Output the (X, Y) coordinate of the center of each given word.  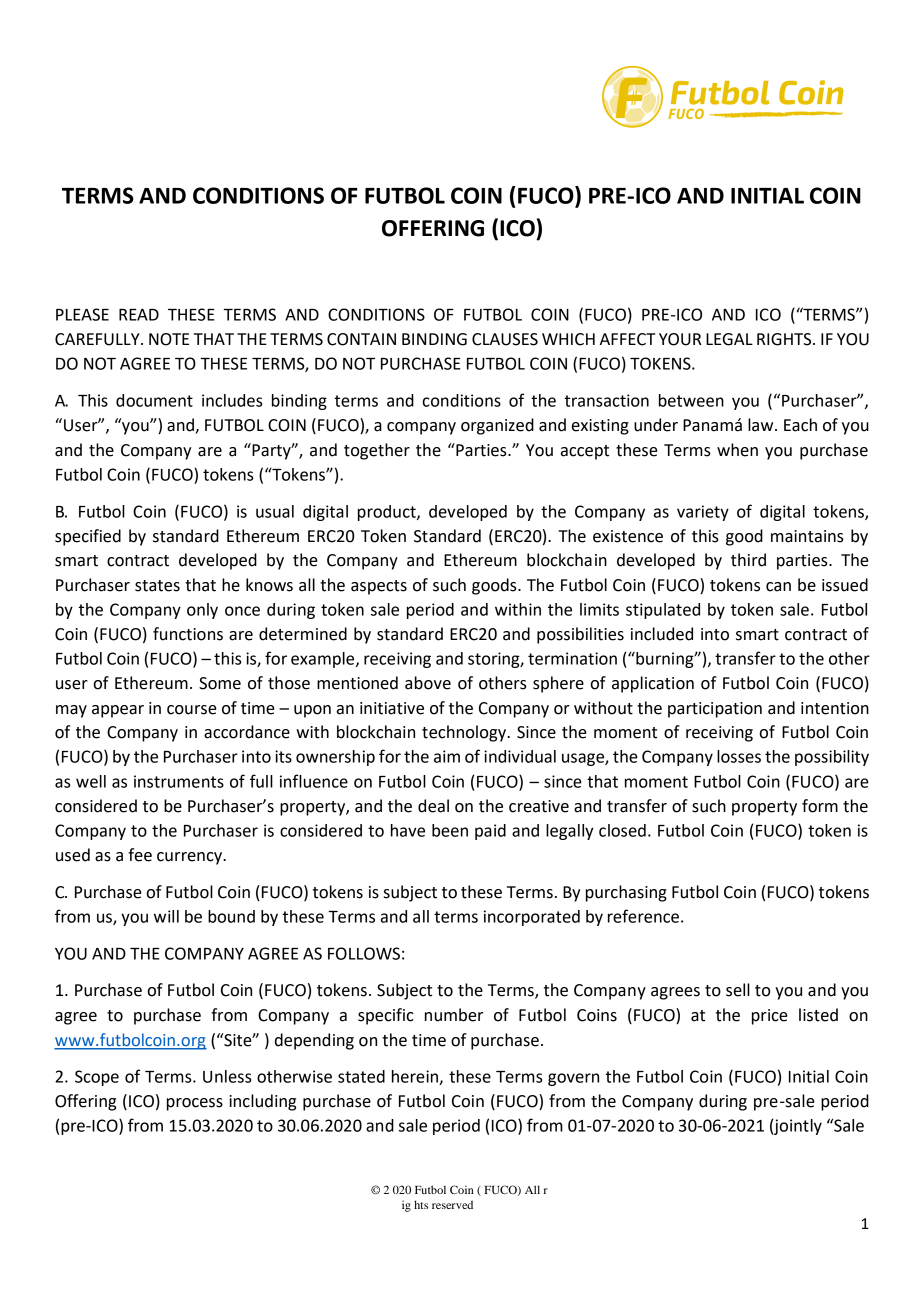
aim (447, 756)
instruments (179, 781)
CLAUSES (505, 339)
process (195, 1104)
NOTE (169, 339)
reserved (452, 1204)
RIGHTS (785, 339)
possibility (832, 758)
